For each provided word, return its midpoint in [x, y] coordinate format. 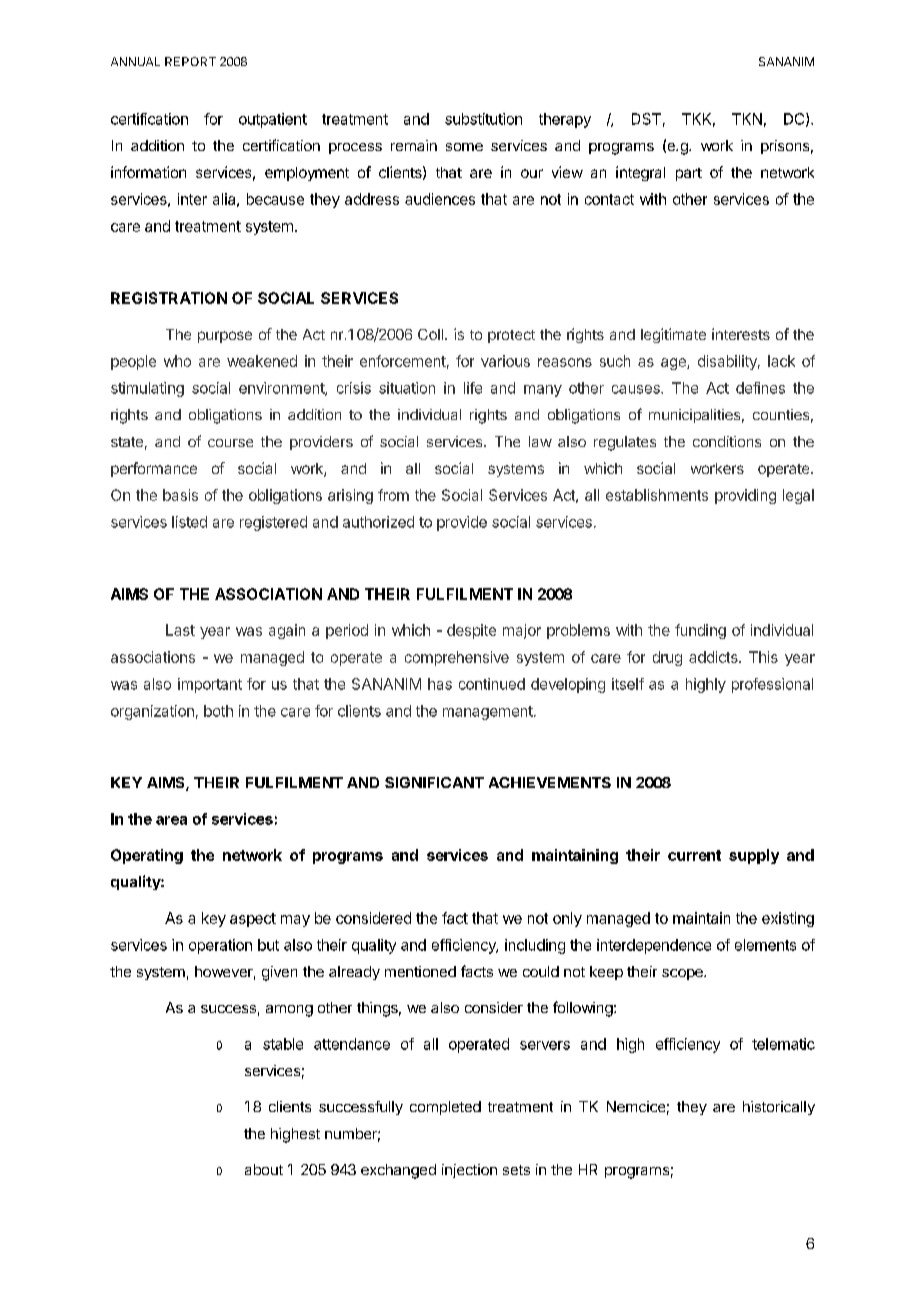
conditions [727, 441]
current [694, 855]
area [171, 820]
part [689, 174]
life [473, 388]
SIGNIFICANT [434, 782]
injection [469, 1171]
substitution [483, 119]
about [264, 1169]
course [230, 443]
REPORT [190, 61]
